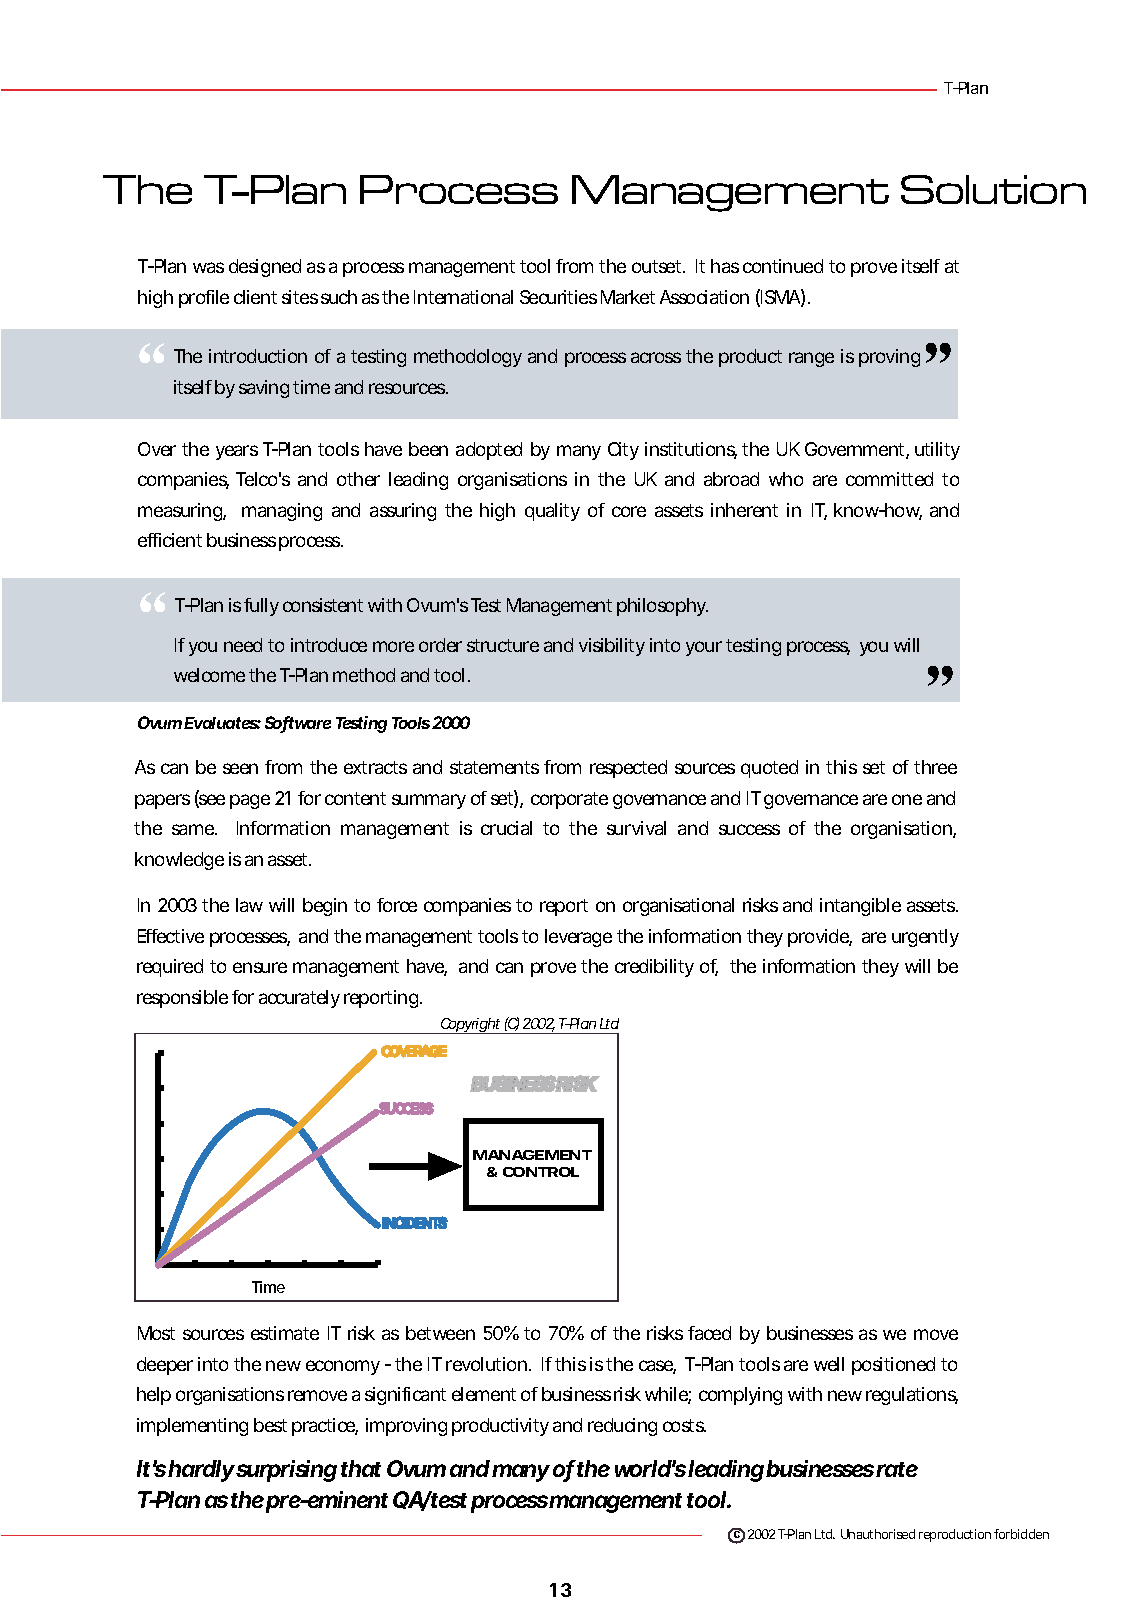 The height and width of the page is (1602, 1132). Describe the element at coordinates (925, 938) in the page. I see `urgently` at that location.
